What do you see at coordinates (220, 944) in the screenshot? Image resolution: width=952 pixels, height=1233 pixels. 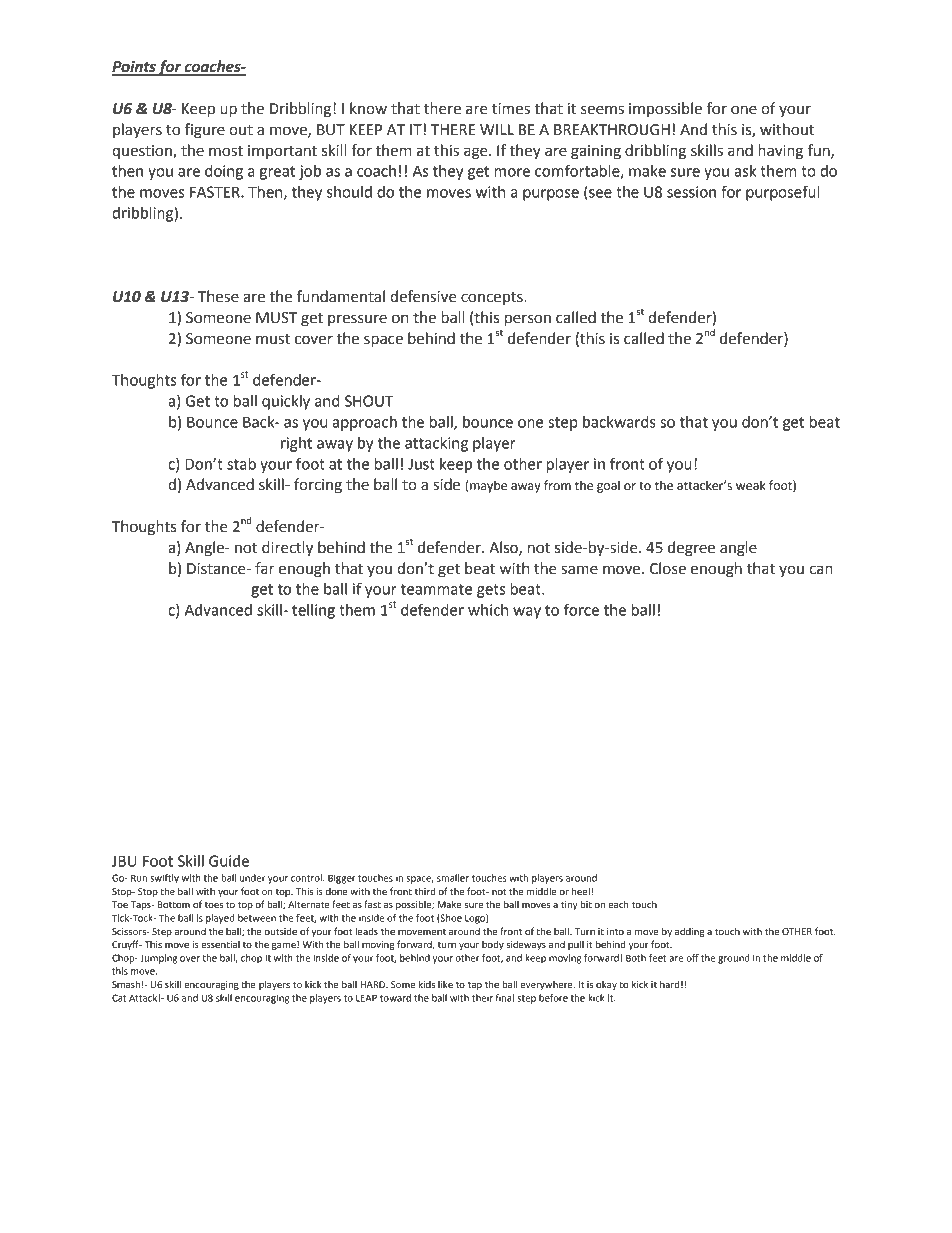 I see `essential` at bounding box center [220, 944].
